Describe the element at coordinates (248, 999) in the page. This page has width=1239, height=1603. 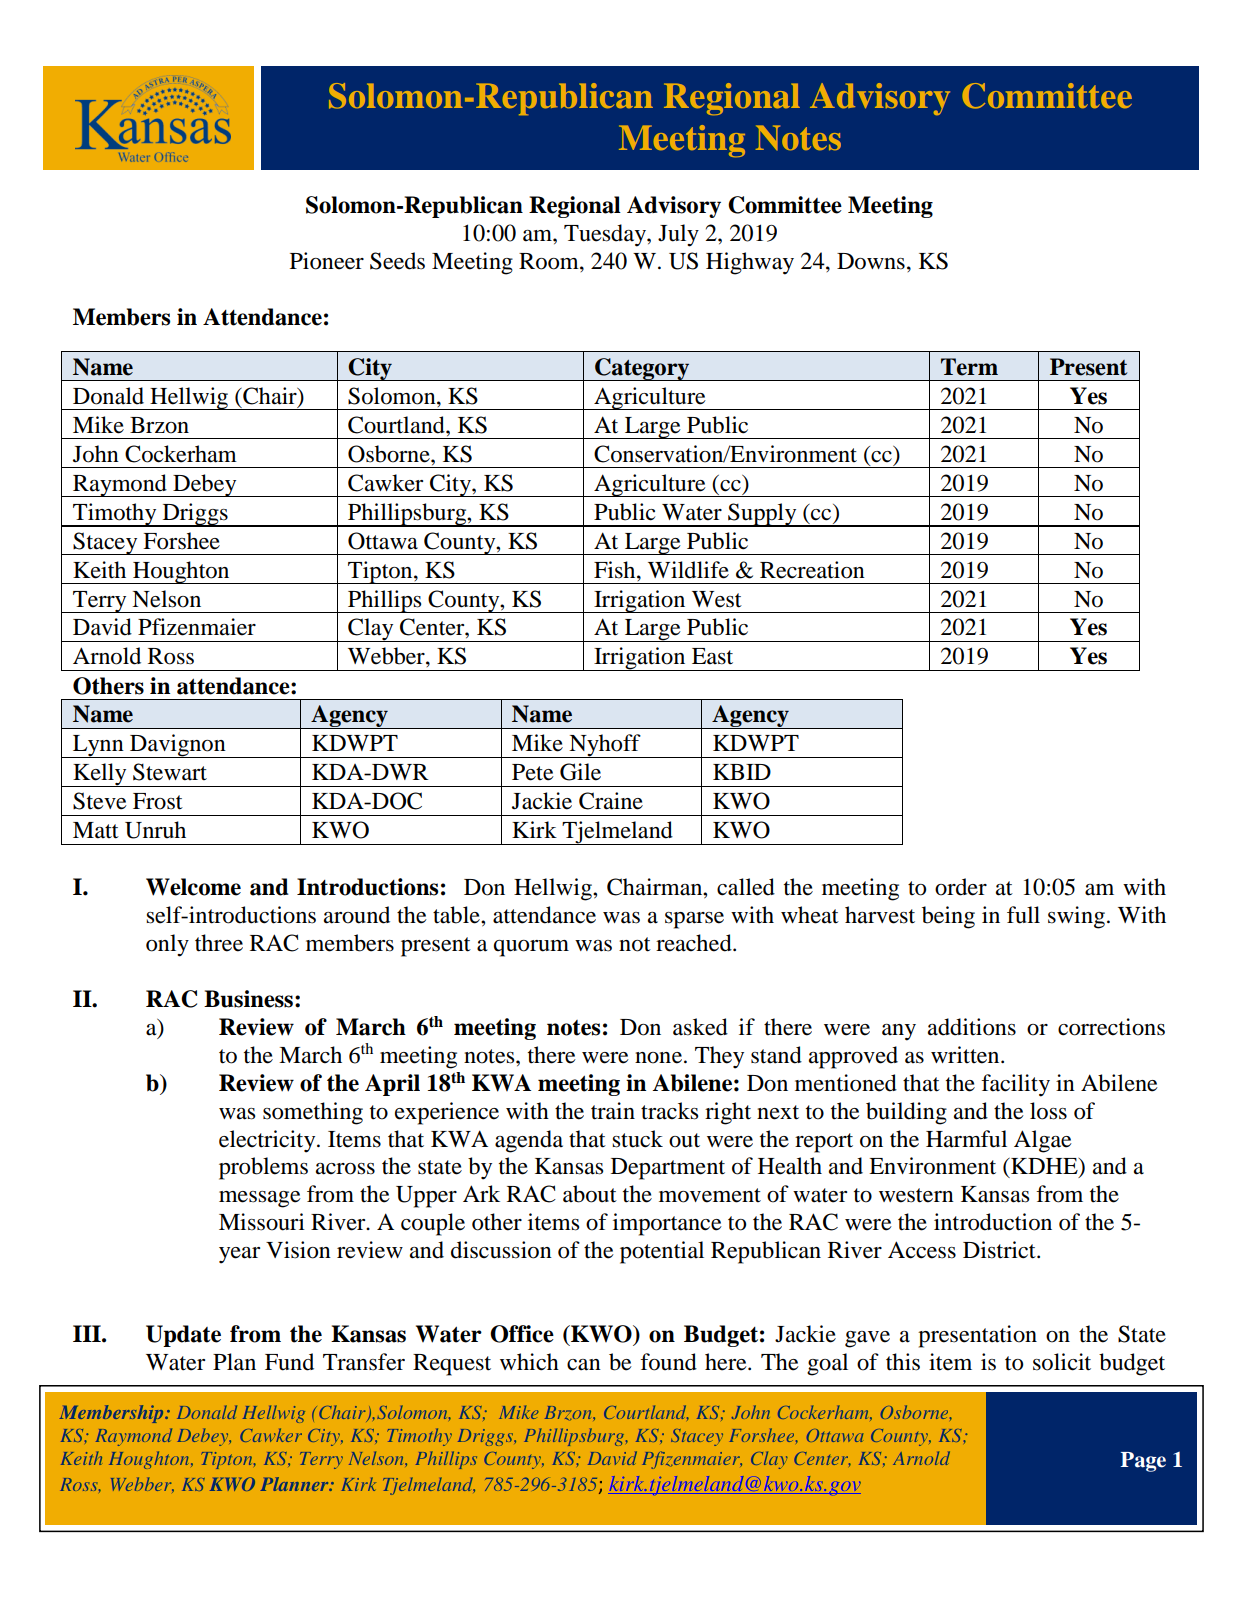
I see `Business` at that location.
